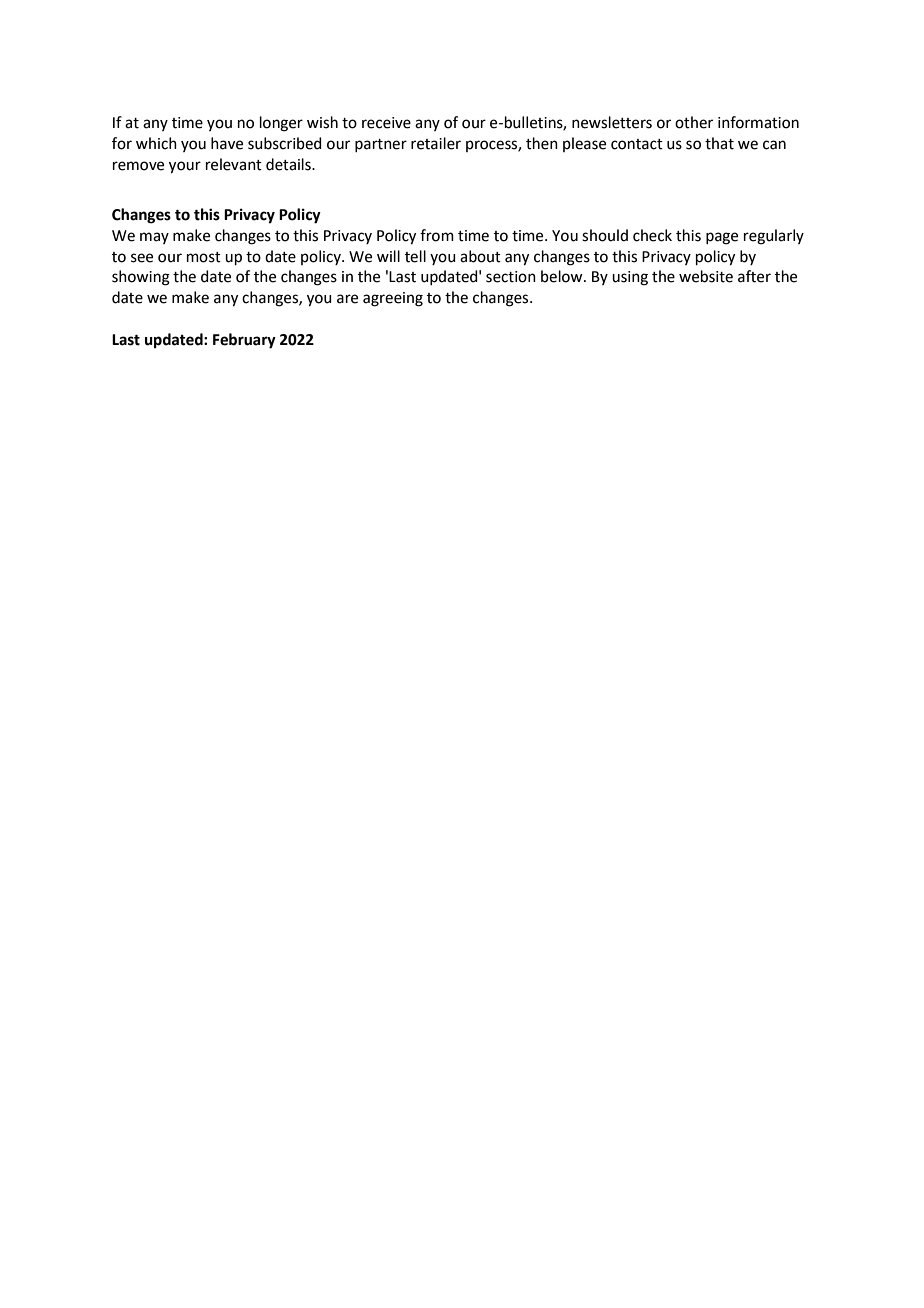  I want to click on February, so click(244, 341).
